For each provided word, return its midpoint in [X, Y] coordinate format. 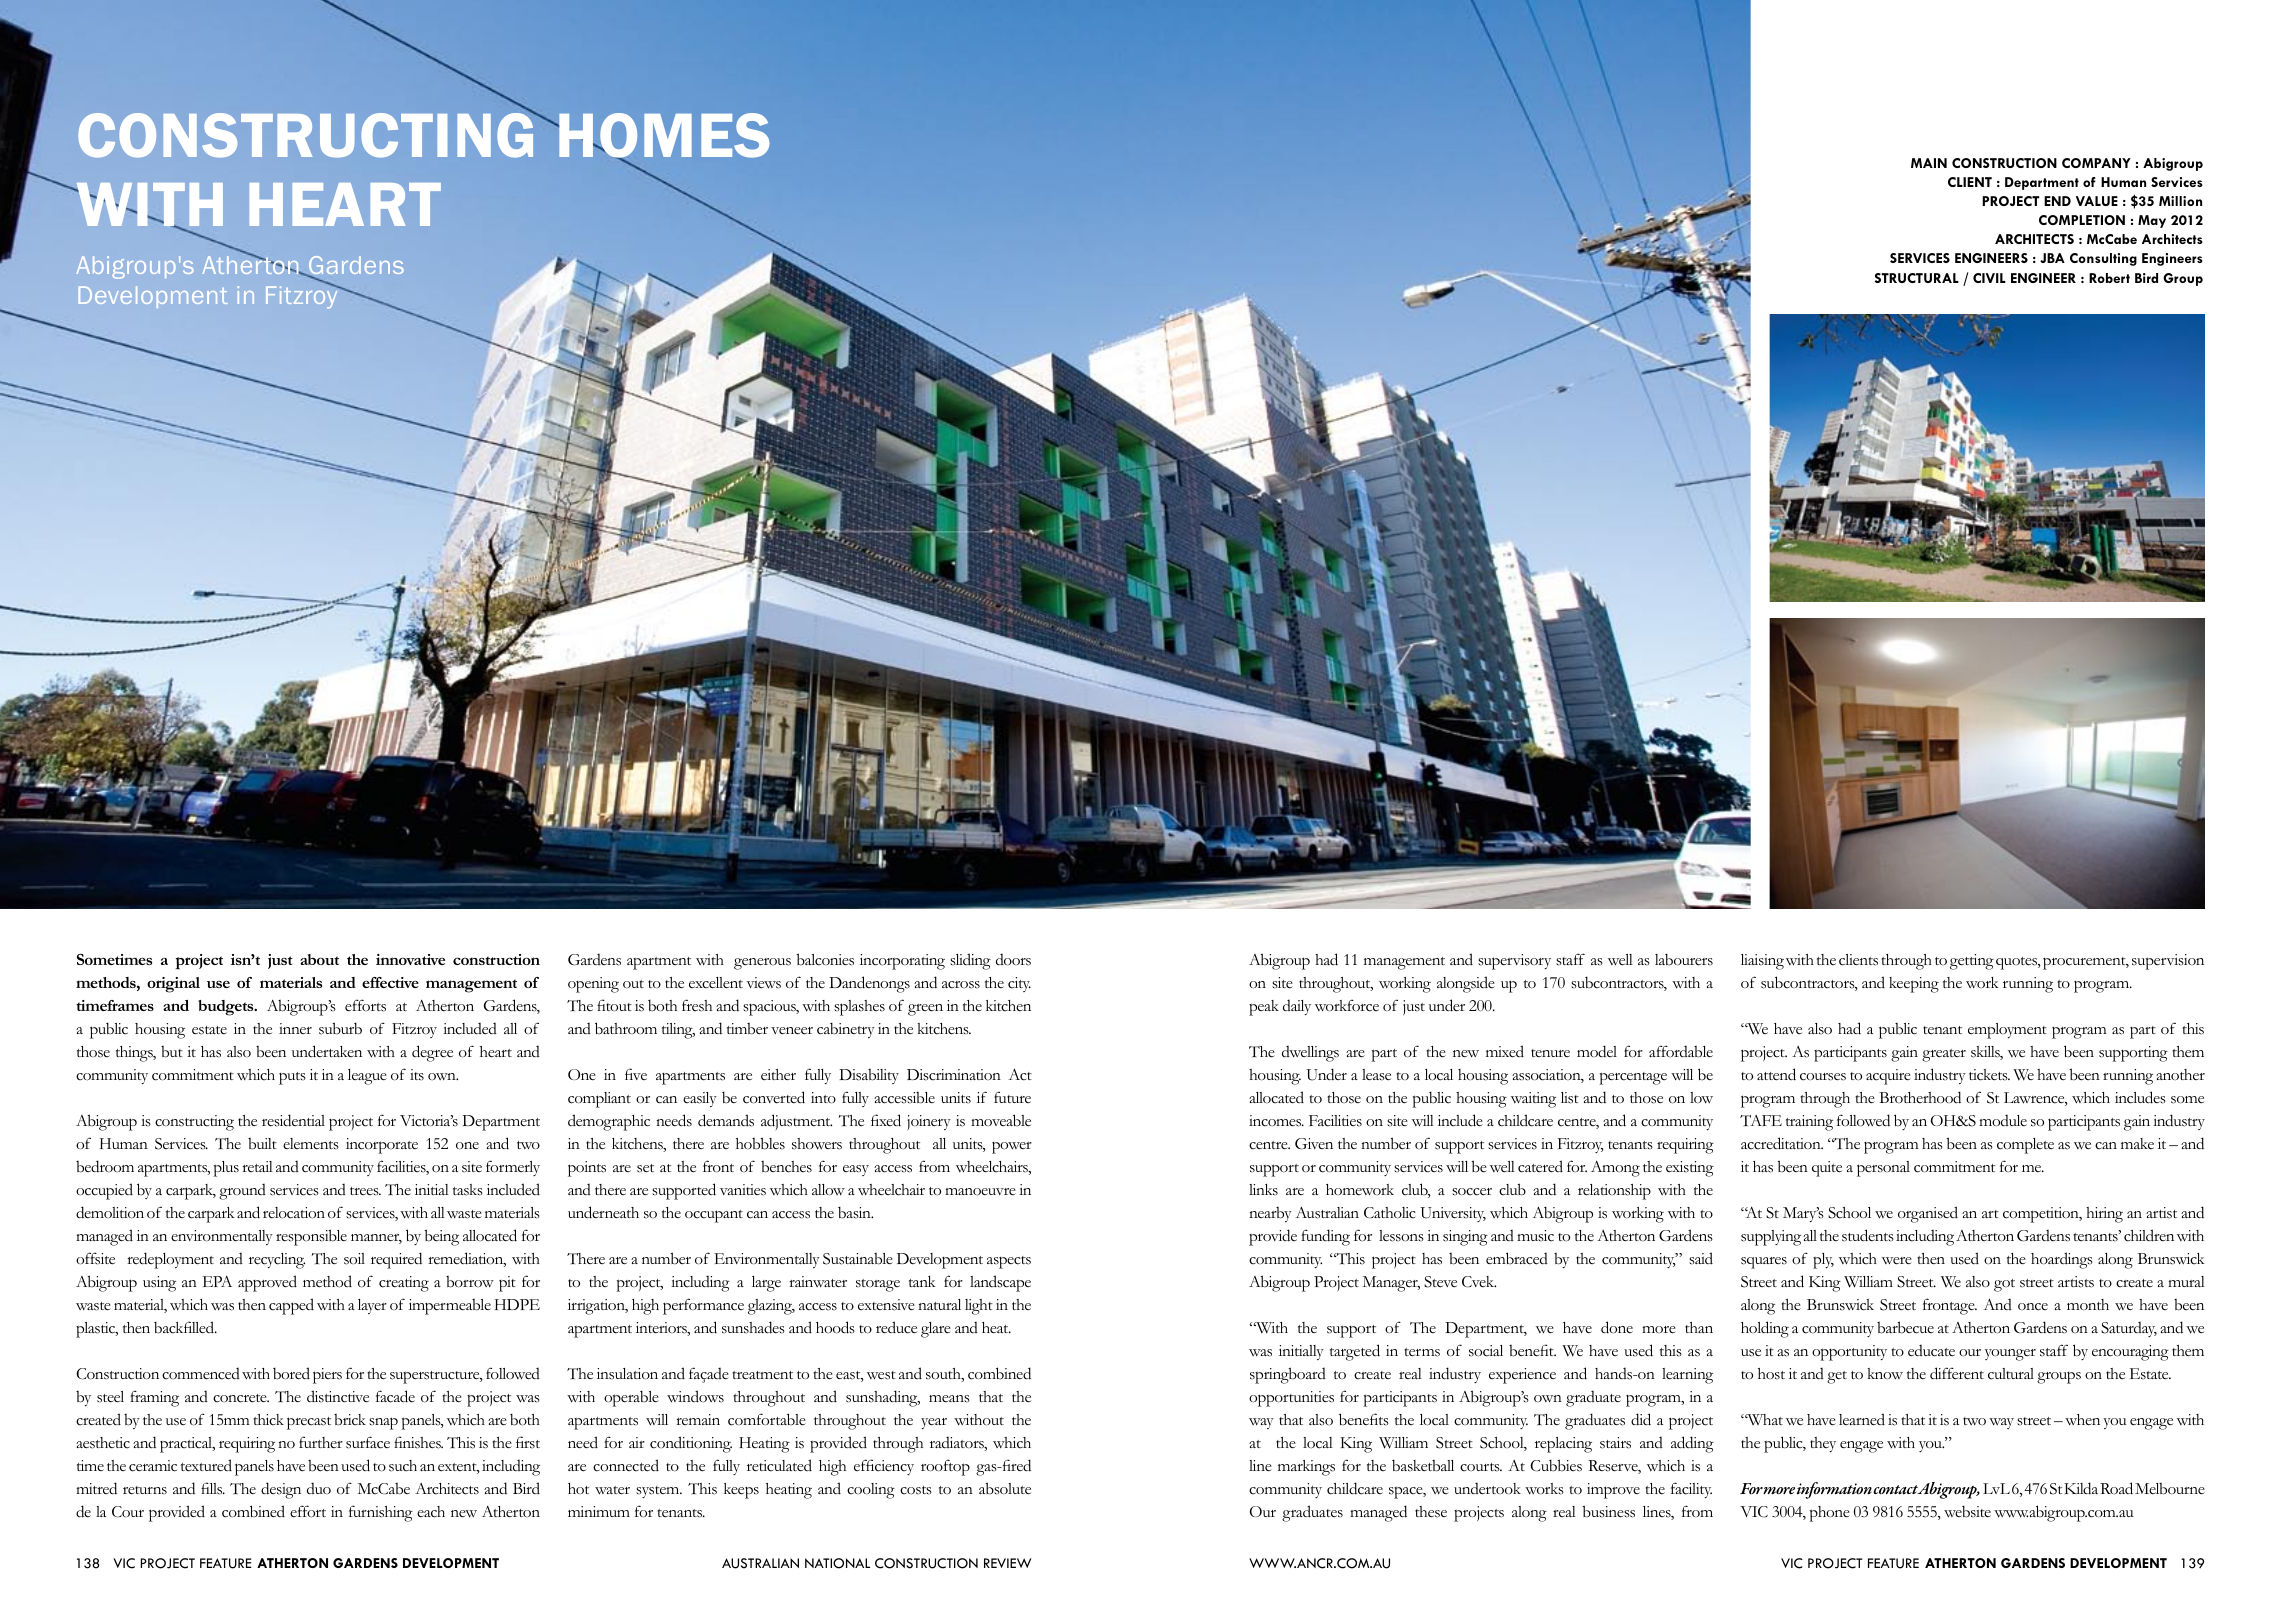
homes [663, 137]
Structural [1917, 278]
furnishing [381, 1513]
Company [2096, 163]
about [319, 959]
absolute [1005, 1488]
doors [1013, 959]
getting [1972, 962]
